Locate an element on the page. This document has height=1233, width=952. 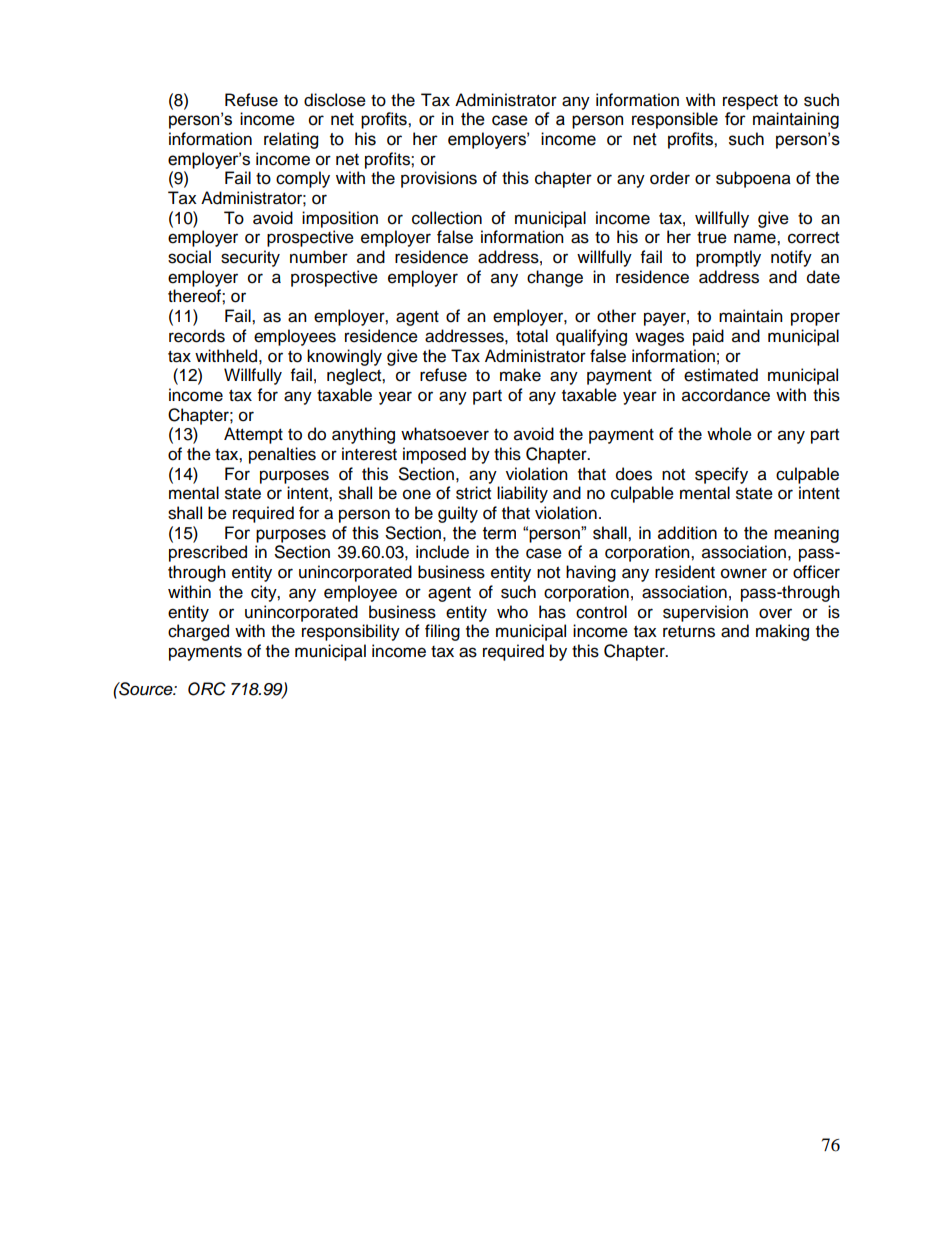
provisions is located at coordinates (439, 179).
